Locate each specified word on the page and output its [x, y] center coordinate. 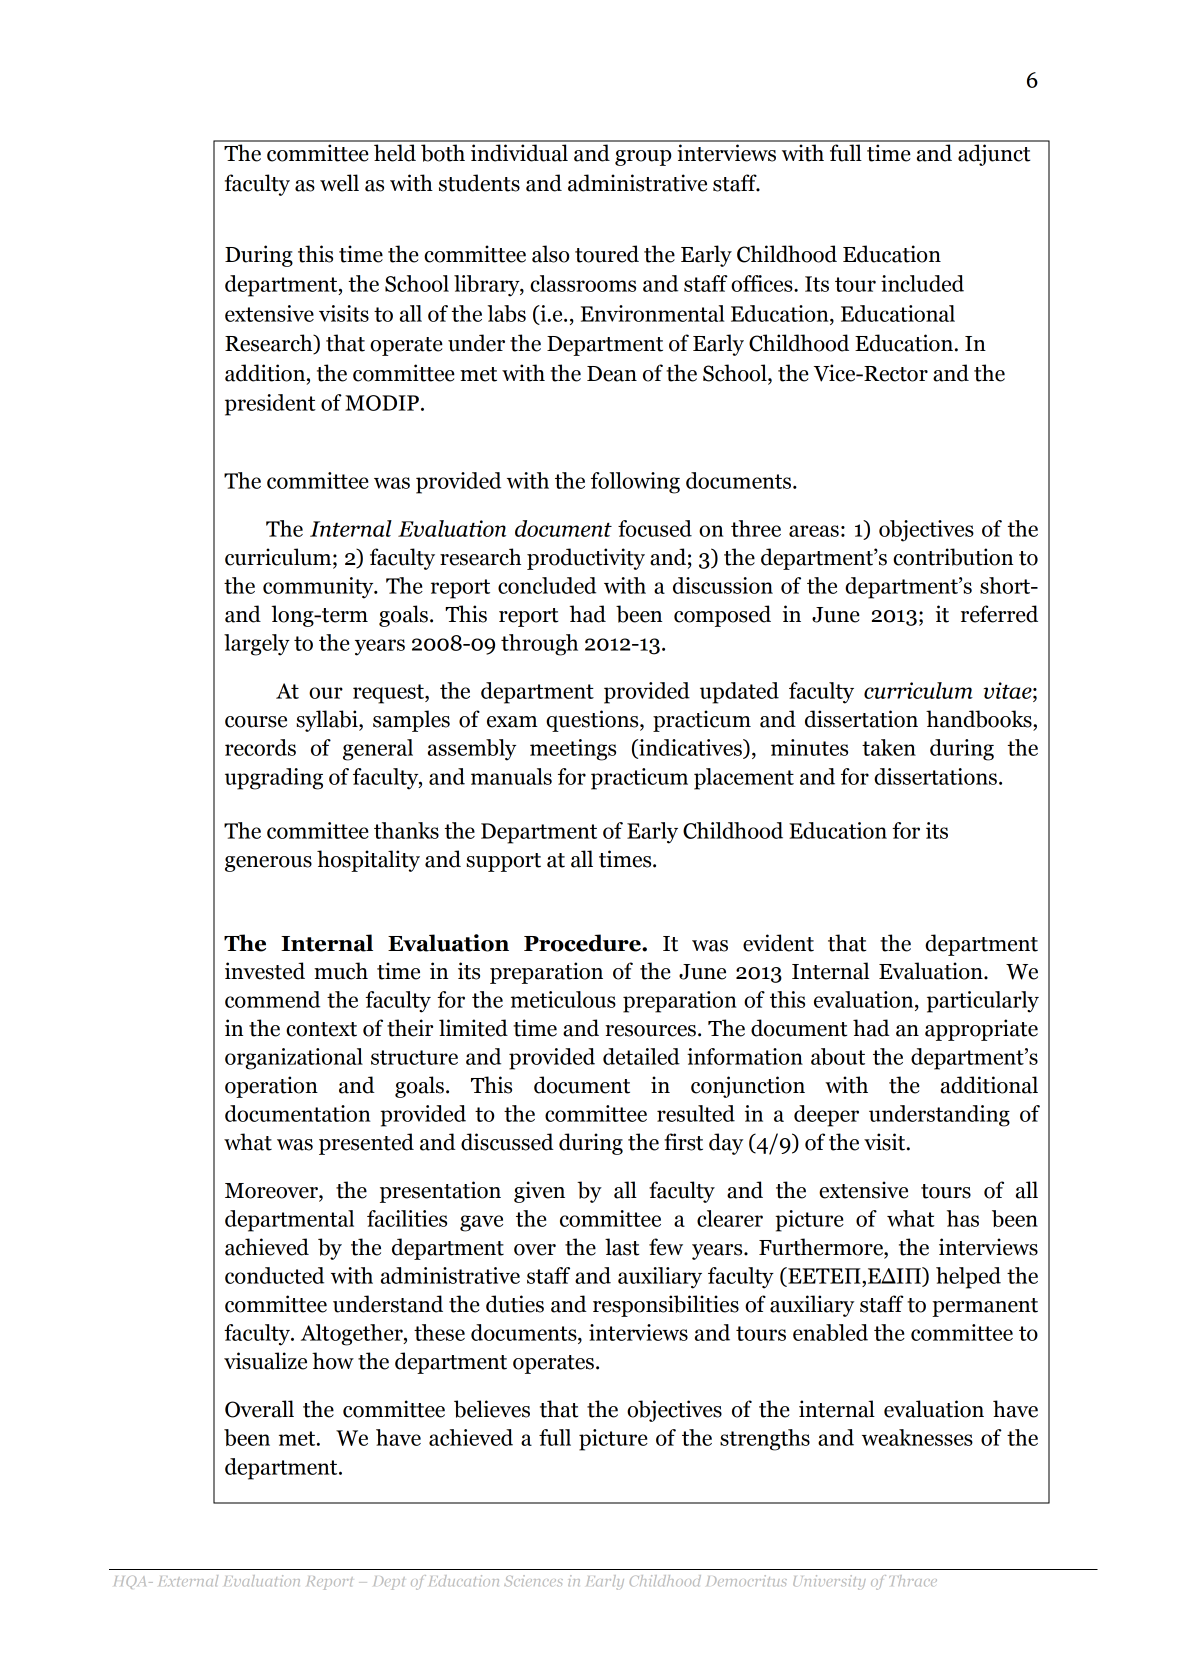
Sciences [533, 1580]
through [539, 645]
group [643, 158]
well [339, 183]
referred [999, 614]
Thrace [913, 1580]
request [389, 694]
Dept [389, 1583]
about [838, 1056]
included [922, 283]
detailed [641, 1056]
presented [366, 1144]
